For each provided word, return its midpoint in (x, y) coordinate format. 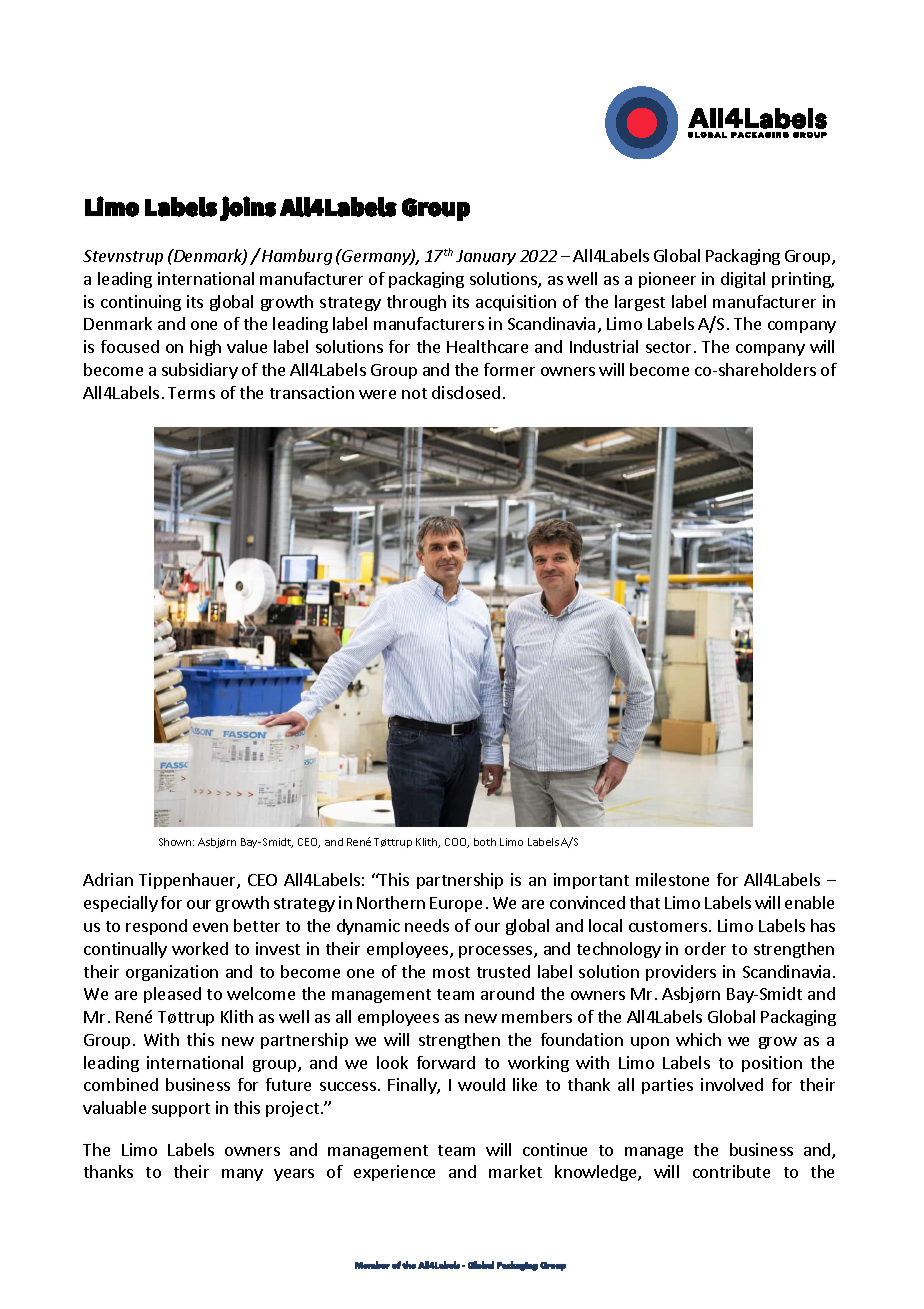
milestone (672, 879)
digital (743, 280)
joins (248, 208)
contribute (731, 1171)
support (181, 1110)
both (485, 842)
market (515, 1171)
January (486, 257)
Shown (176, 842)
